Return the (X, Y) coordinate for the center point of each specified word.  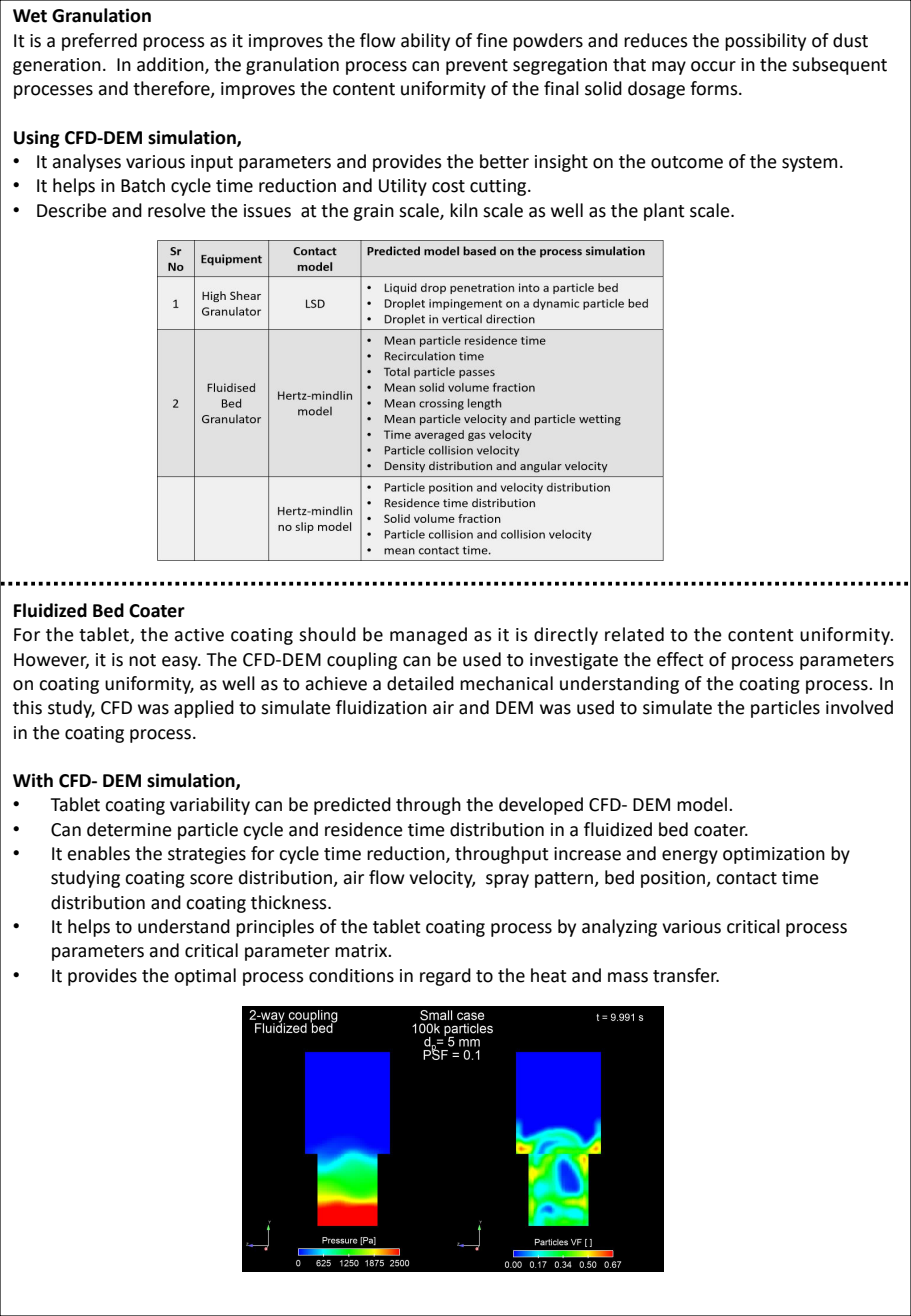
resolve (177, 210)
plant (664, 212)
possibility (765, 42)
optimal (205, 977)
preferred (99, 42)
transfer (686, 975)
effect (680, 659)
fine (492, 40)
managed (428, 636)
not (142, 660)
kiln (464, 210)
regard (445, 977)
